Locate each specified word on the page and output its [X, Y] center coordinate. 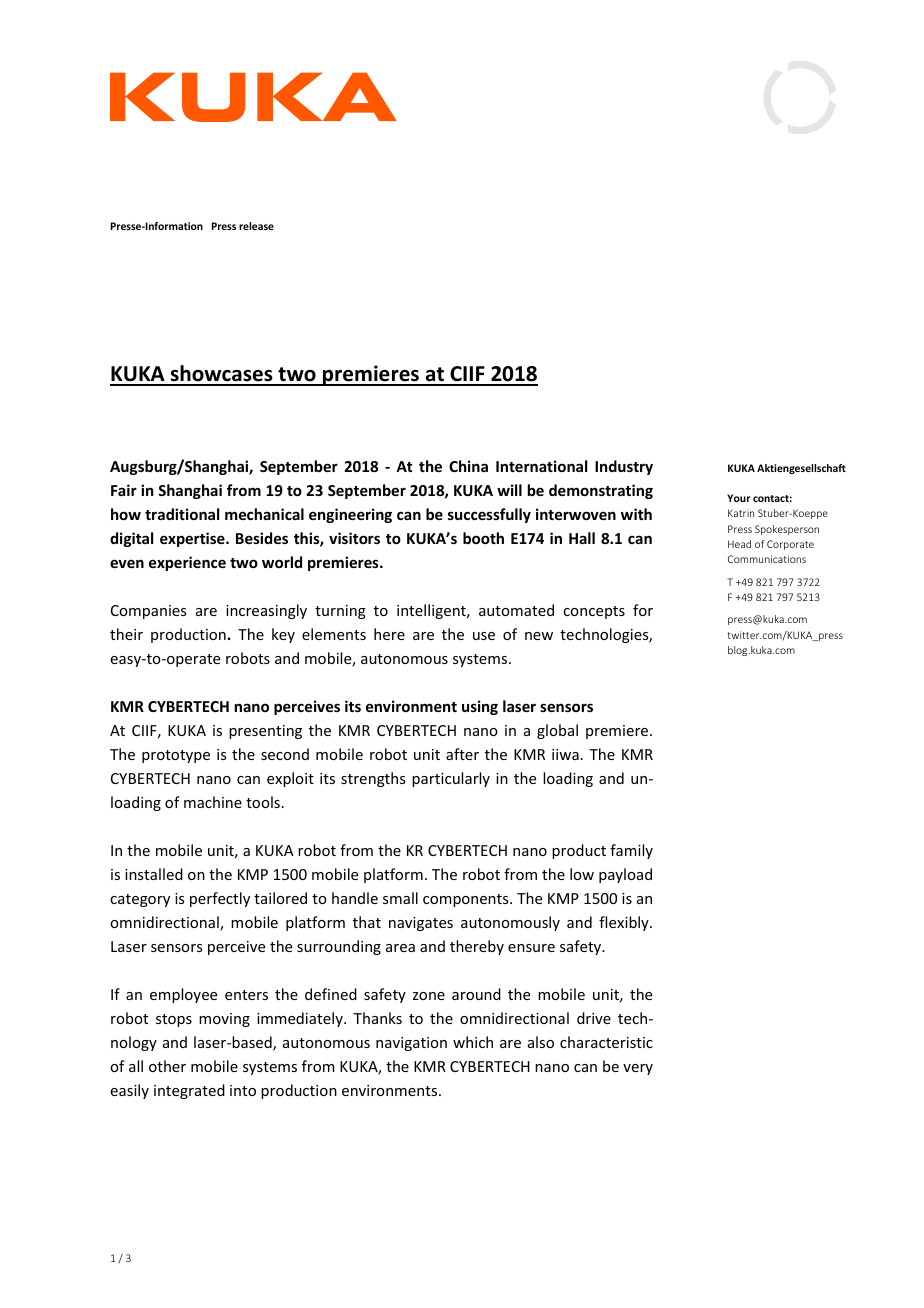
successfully [489, 515]
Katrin [741, 513]
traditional [182, 514]
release [256, 226]
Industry [624, 467]
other [167, 1066]
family [631, 851]
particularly [451, 779]
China [468, 466]
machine [213, 802]
